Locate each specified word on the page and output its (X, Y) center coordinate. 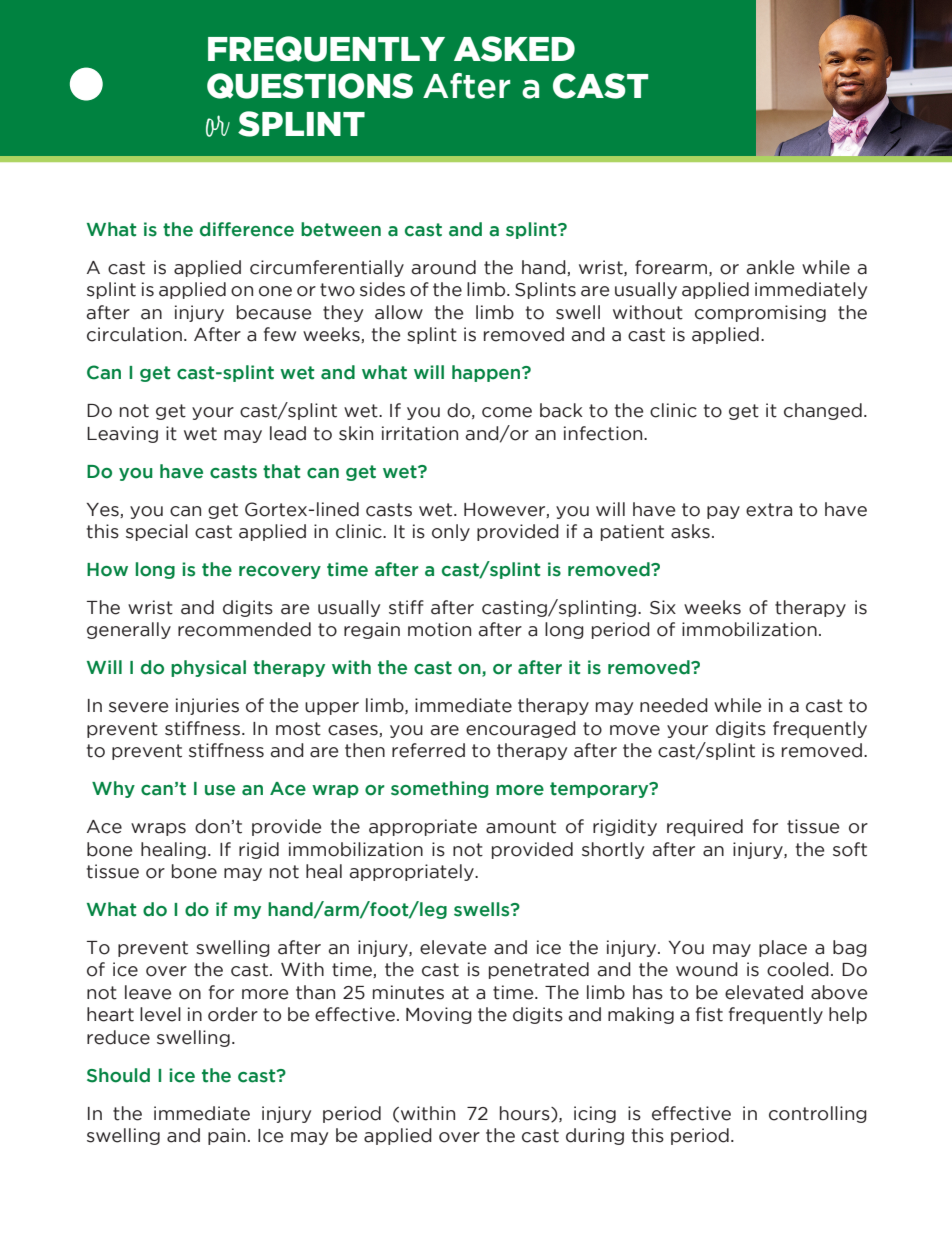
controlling (818, 1114)
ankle (770, 267)
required (705, 827)
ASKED (514, 49)
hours (526, 1114)
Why (113, 789)
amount (521, 827)
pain (226, 1136)
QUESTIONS (310, 86)
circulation (134, 334)
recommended (244, 629)
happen (487, 373)
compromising (760, 313)
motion (439, 629)
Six (663, 607)
